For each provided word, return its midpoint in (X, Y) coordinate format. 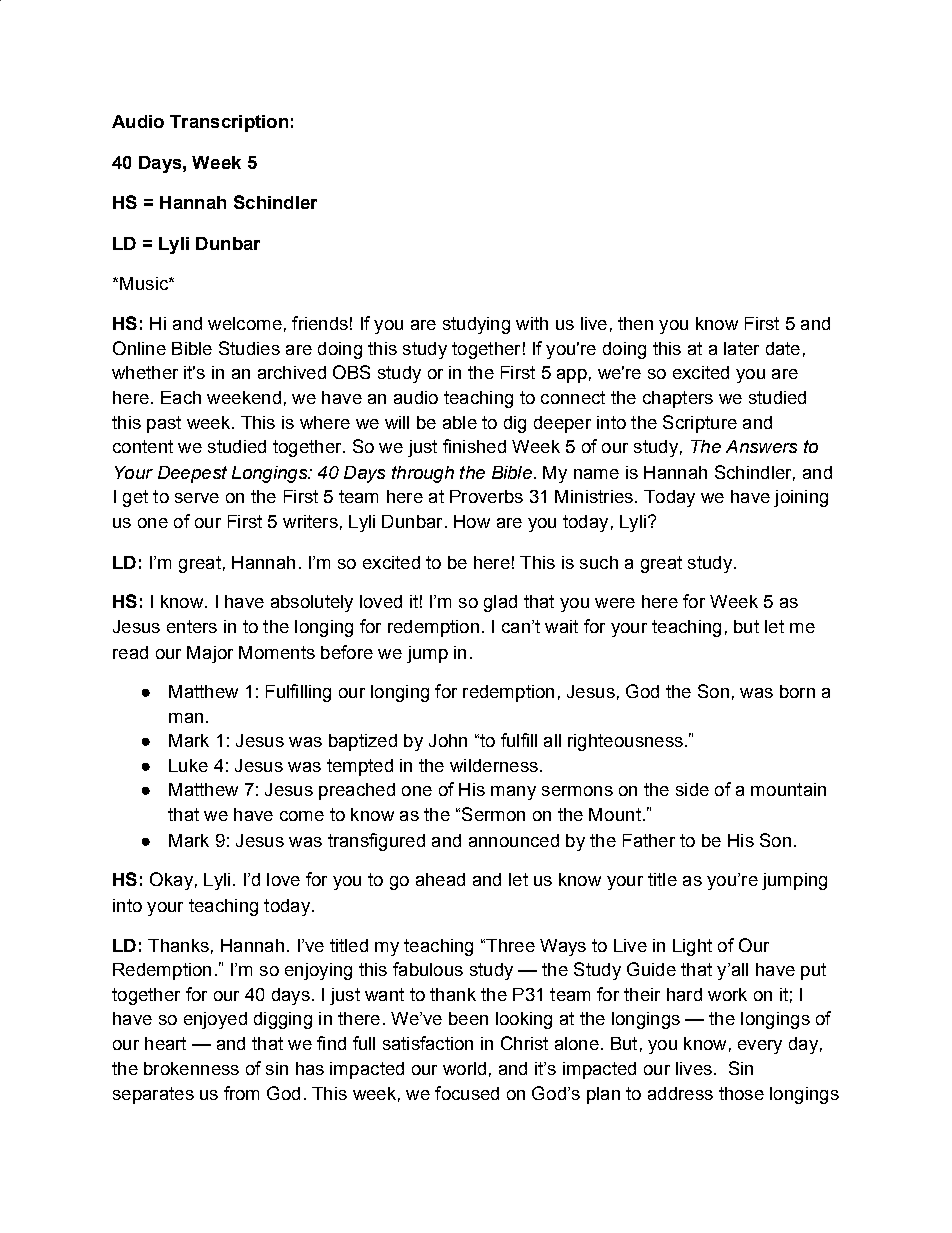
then (635, 323)
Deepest (192, 474)
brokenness (191, 1068)
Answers (761, 446)
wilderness (494, 765)
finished (474, 446)
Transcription (229, 123)
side (692, 789)
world (464, 1068)
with (532, 323)
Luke (188, 765)
